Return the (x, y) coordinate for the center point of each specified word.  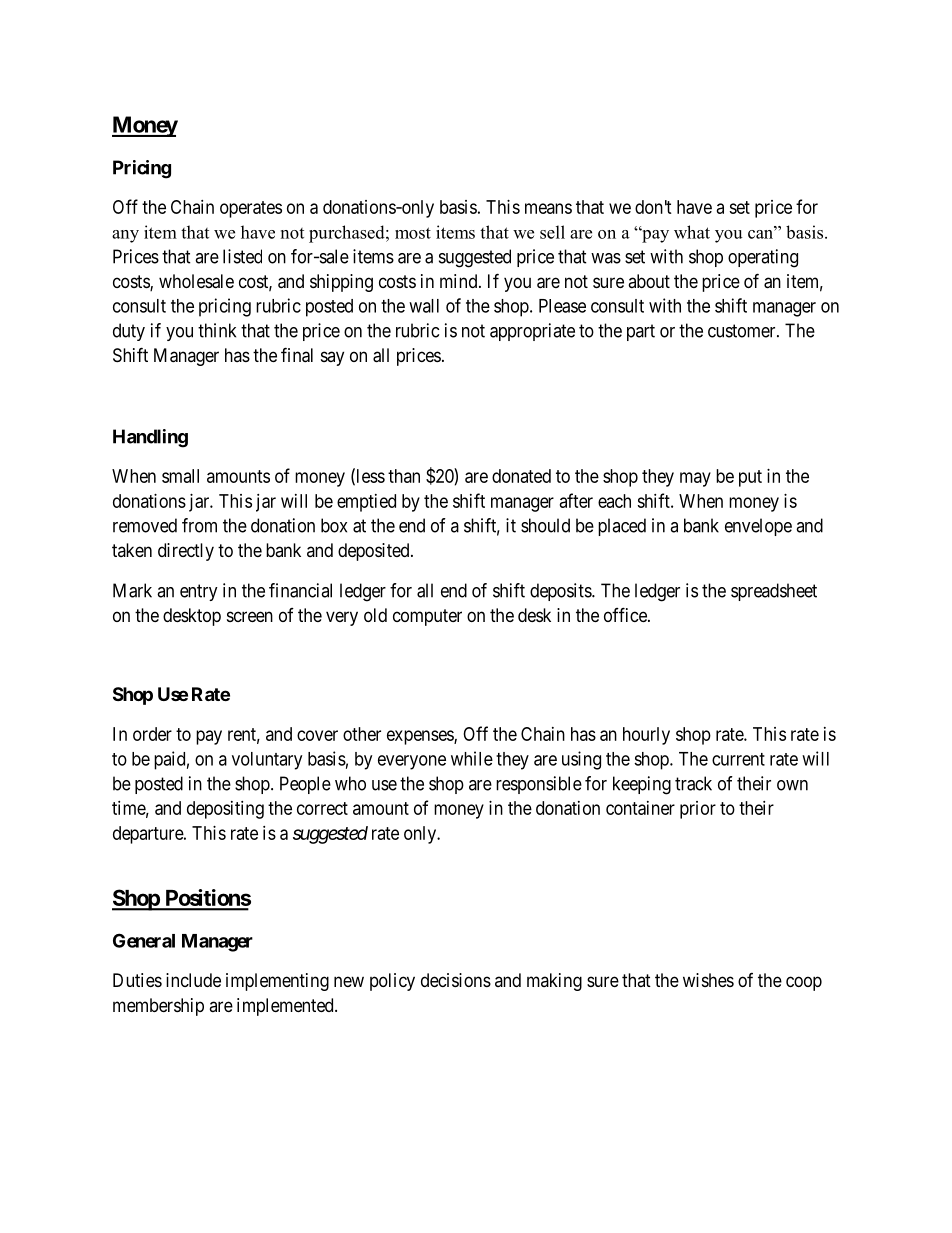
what (692, 232)
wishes (708, 980)
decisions (456, 980)
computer (427, 617)
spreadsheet (774, 592)
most (413, 233)
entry (199, 592)
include (193, 980)
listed (242, 256)
